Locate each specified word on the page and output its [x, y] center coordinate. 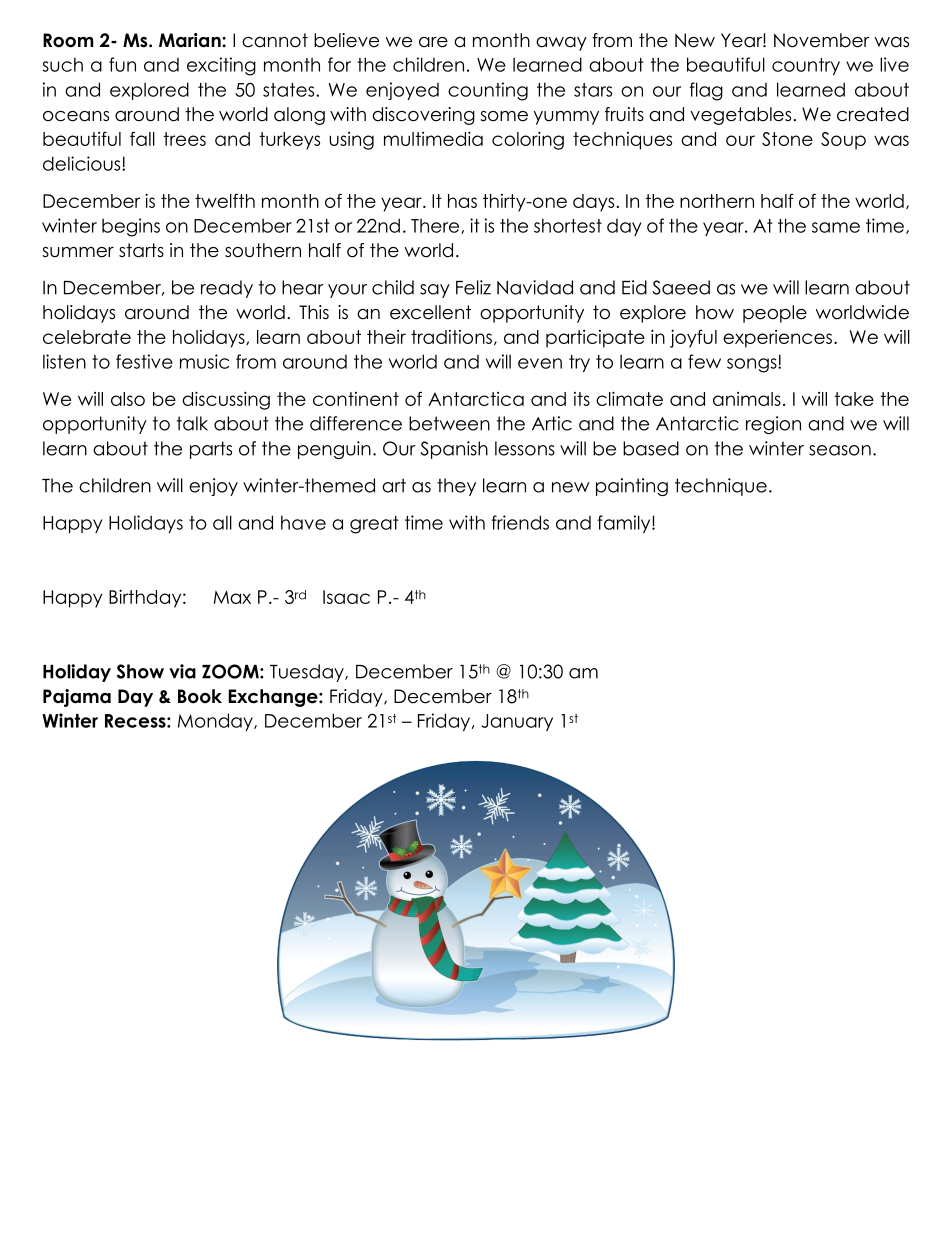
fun [122, 64]
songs [753, 365]
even [540, 363]
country [806, 66]
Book [200, 696]
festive [144, 361]
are [433, 42]
